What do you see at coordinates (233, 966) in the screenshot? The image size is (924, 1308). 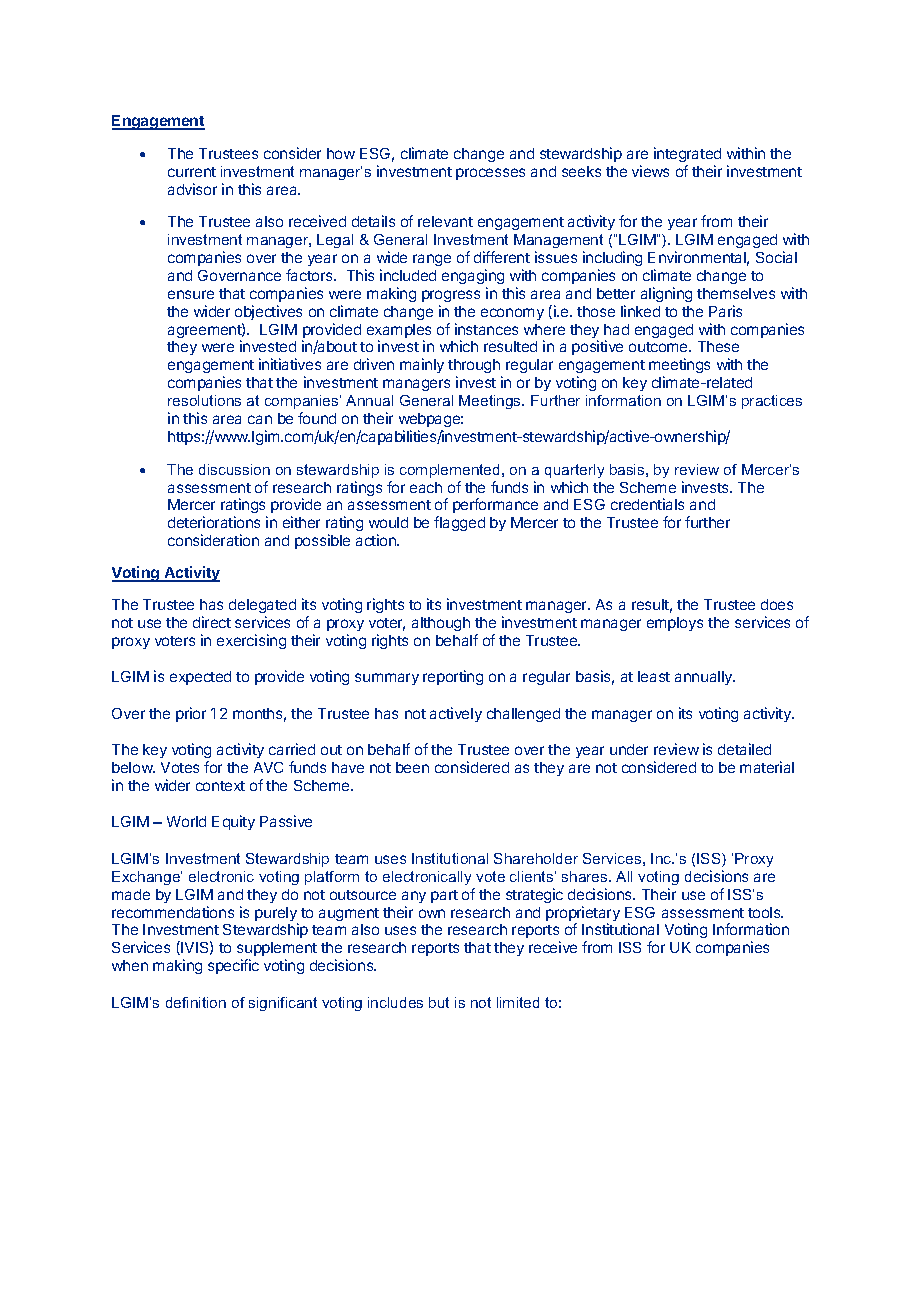 I see `specific` at bounding box center [233, 966].
